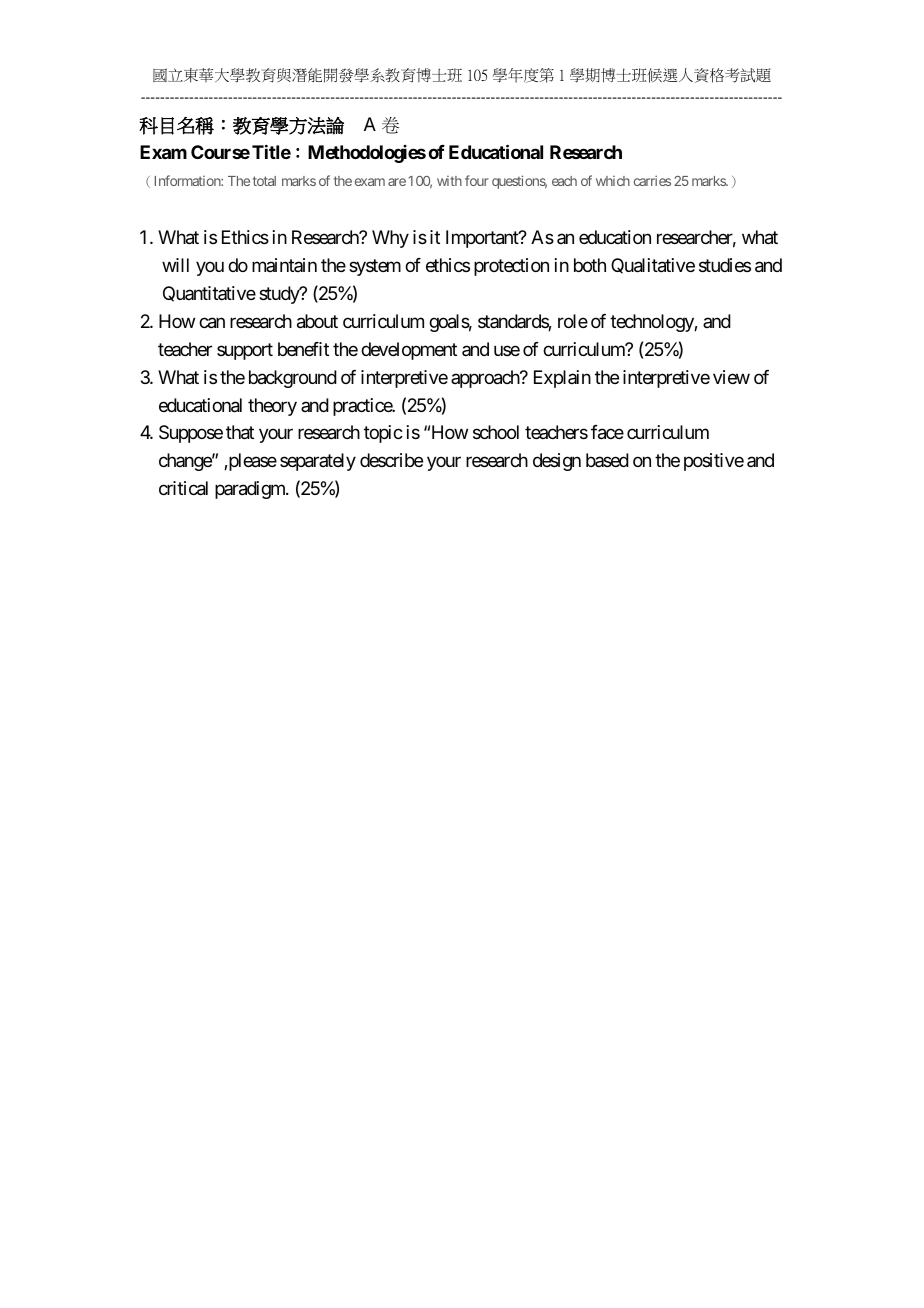 Image resolution: width=924 pixels, height=1308 pixels. Describe the element at coordinates (449, 181) in the page. I see `with` at that location.
